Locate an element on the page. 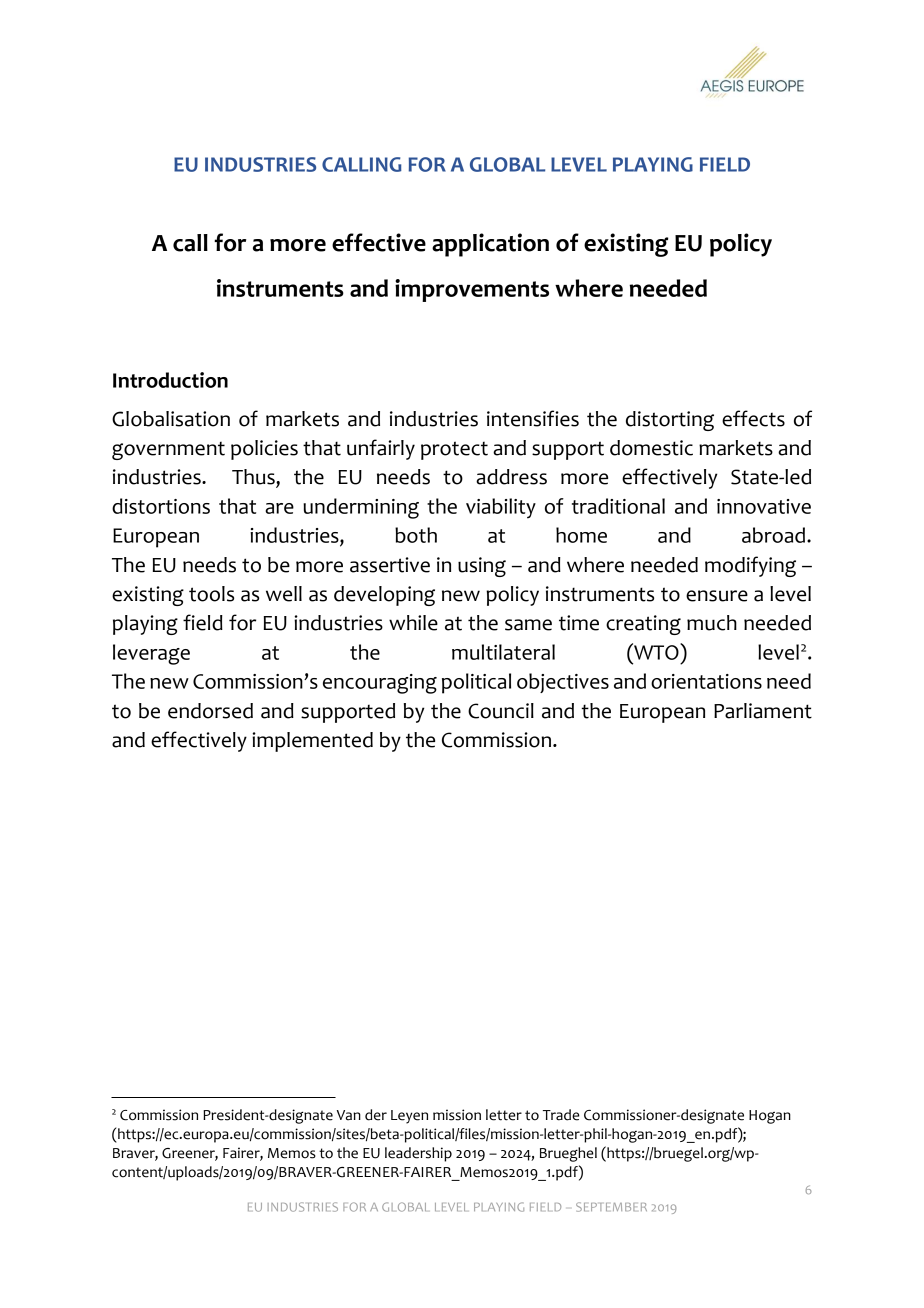 This image has width=924, height=1308. Council is located at coordinates (501, 711).
